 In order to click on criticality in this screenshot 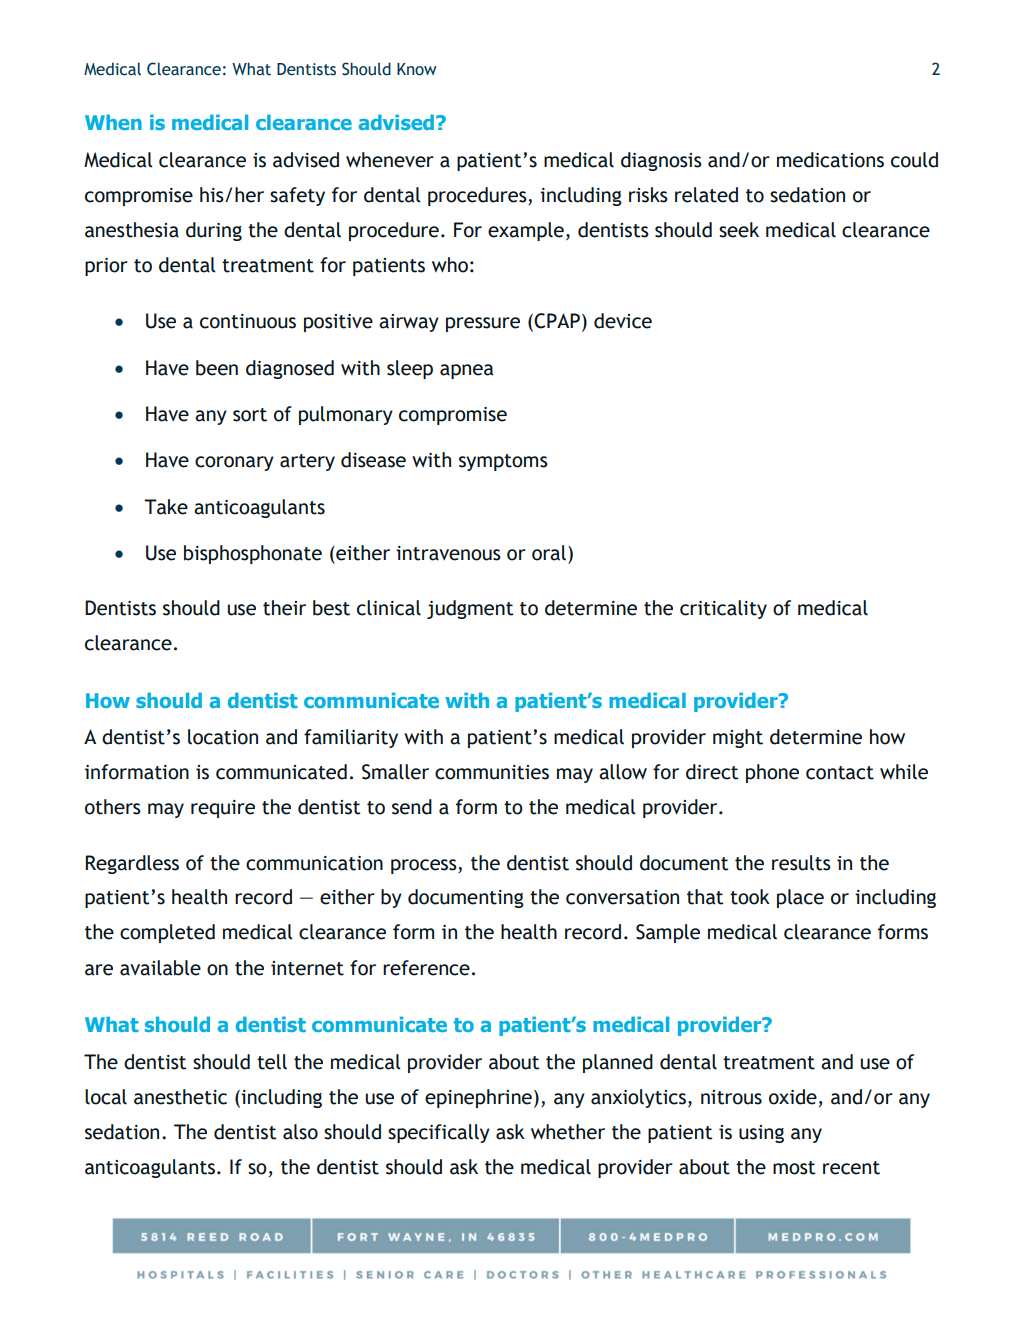, I will do `click(723, 609)`.
